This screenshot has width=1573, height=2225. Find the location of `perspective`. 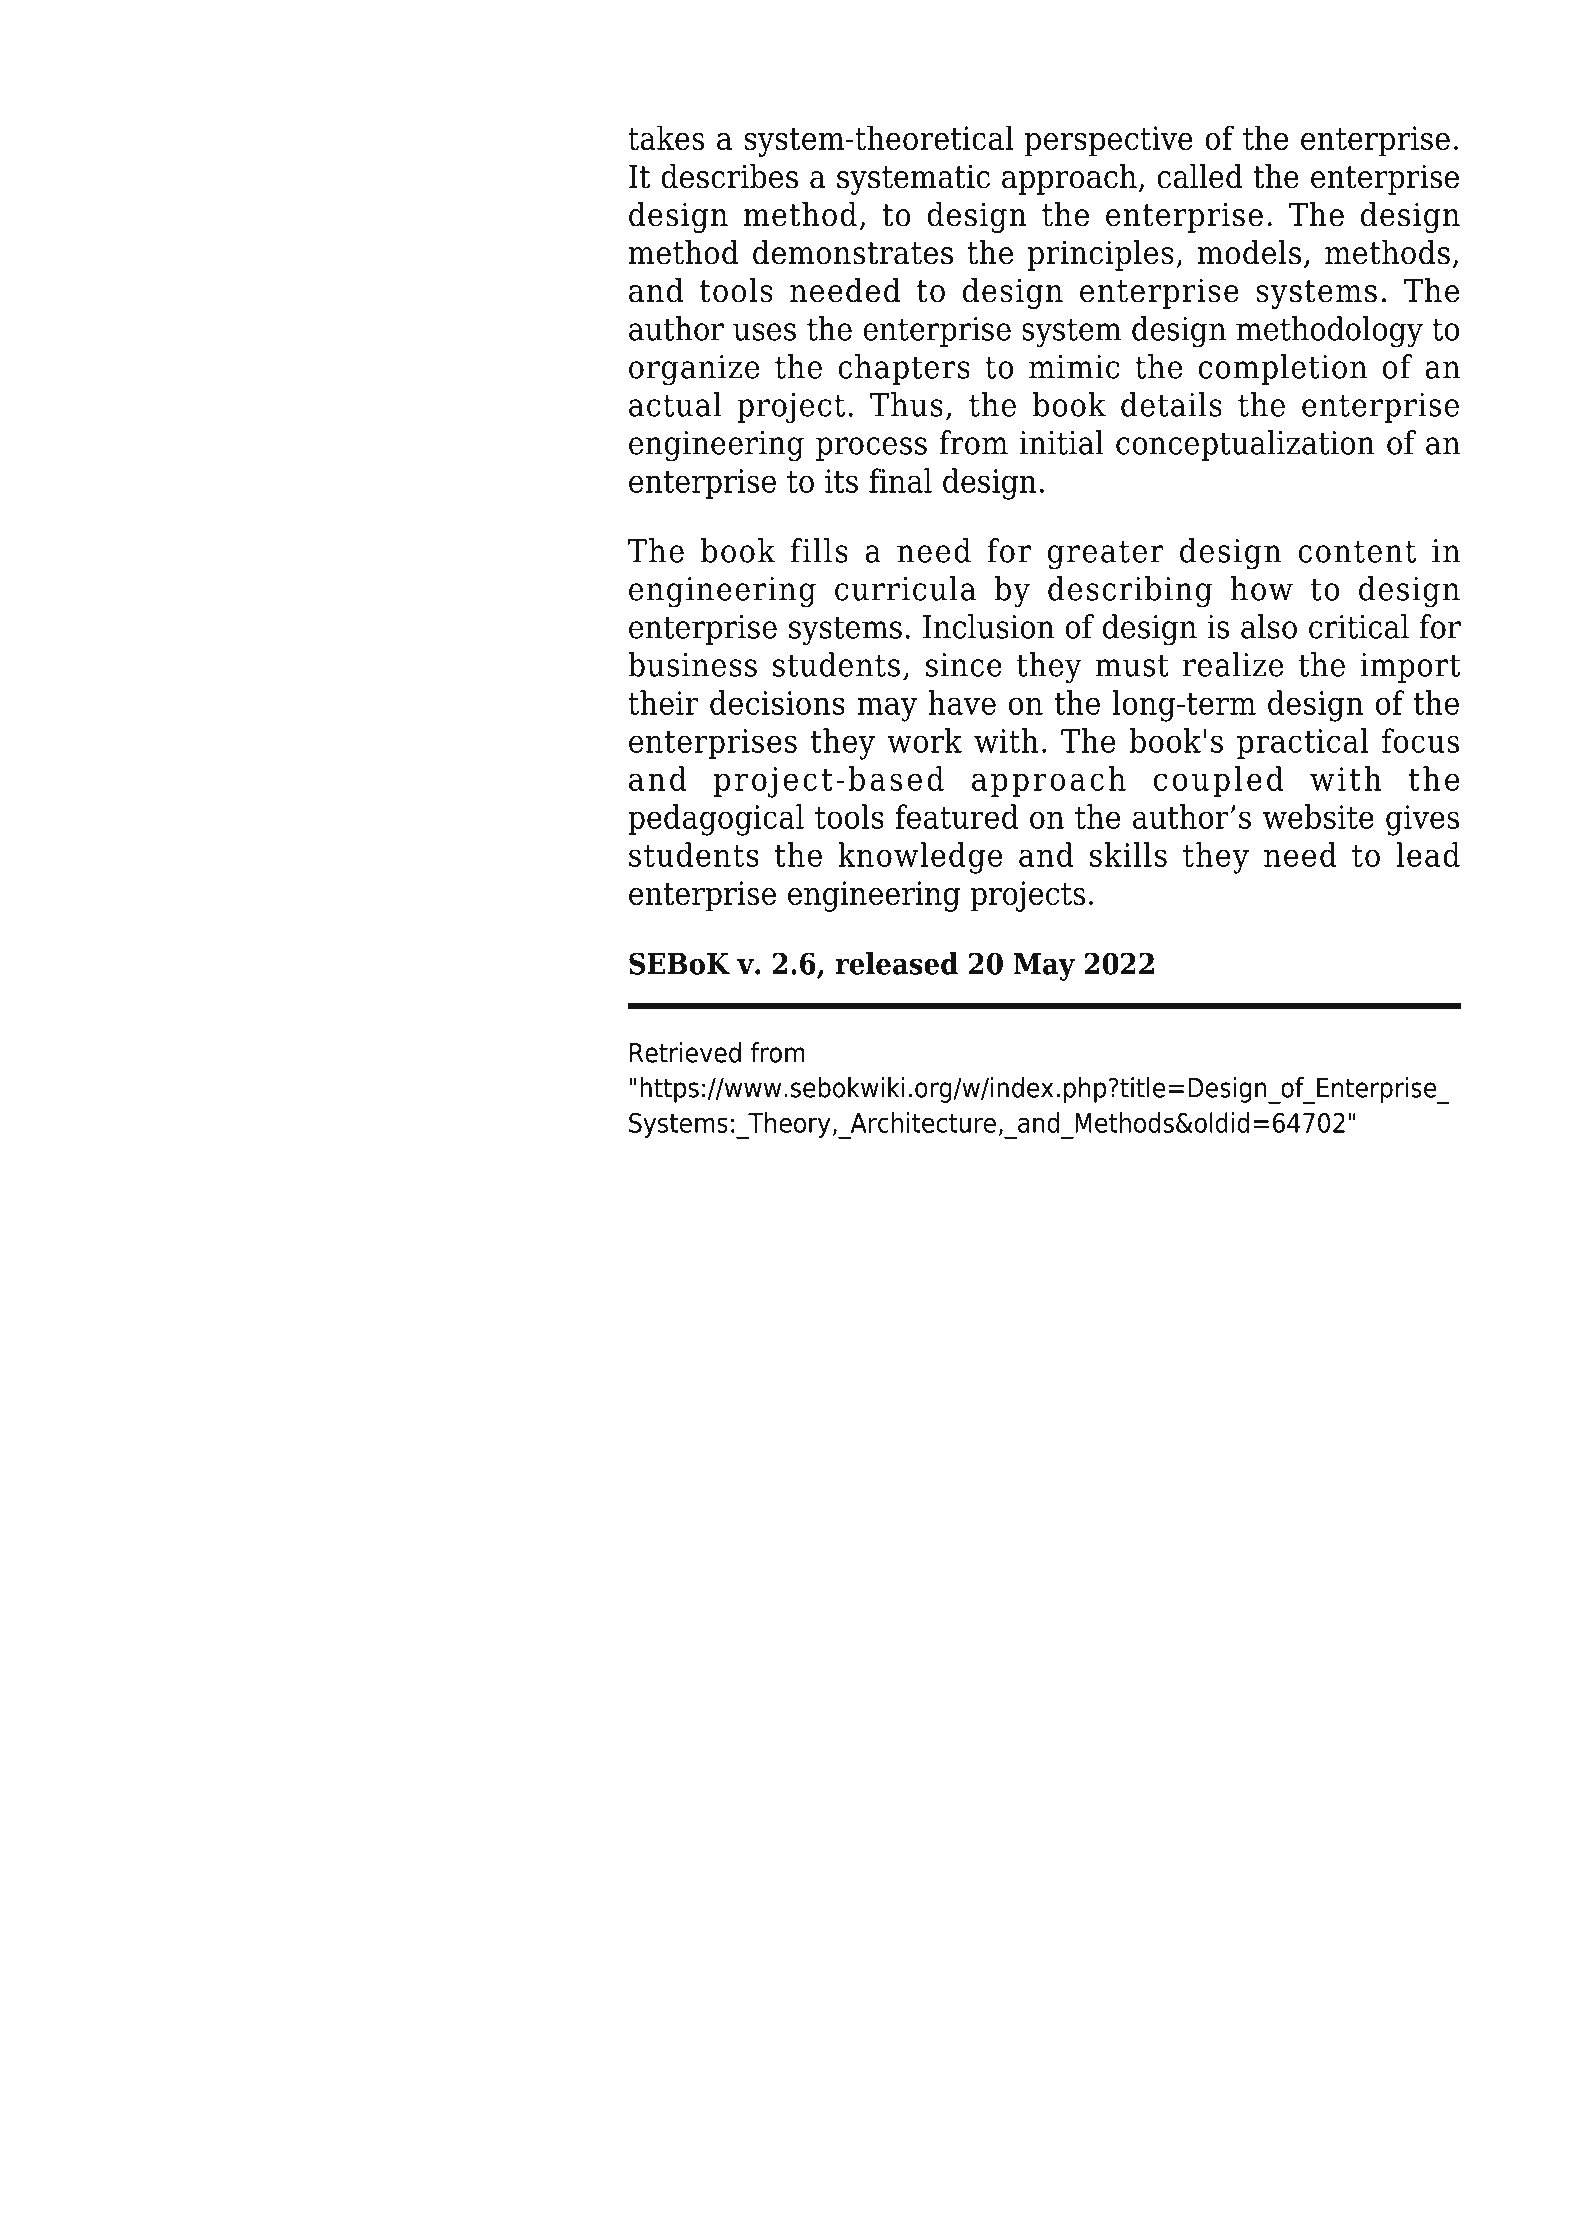

perspective is located at coordinates (1109, 141).
